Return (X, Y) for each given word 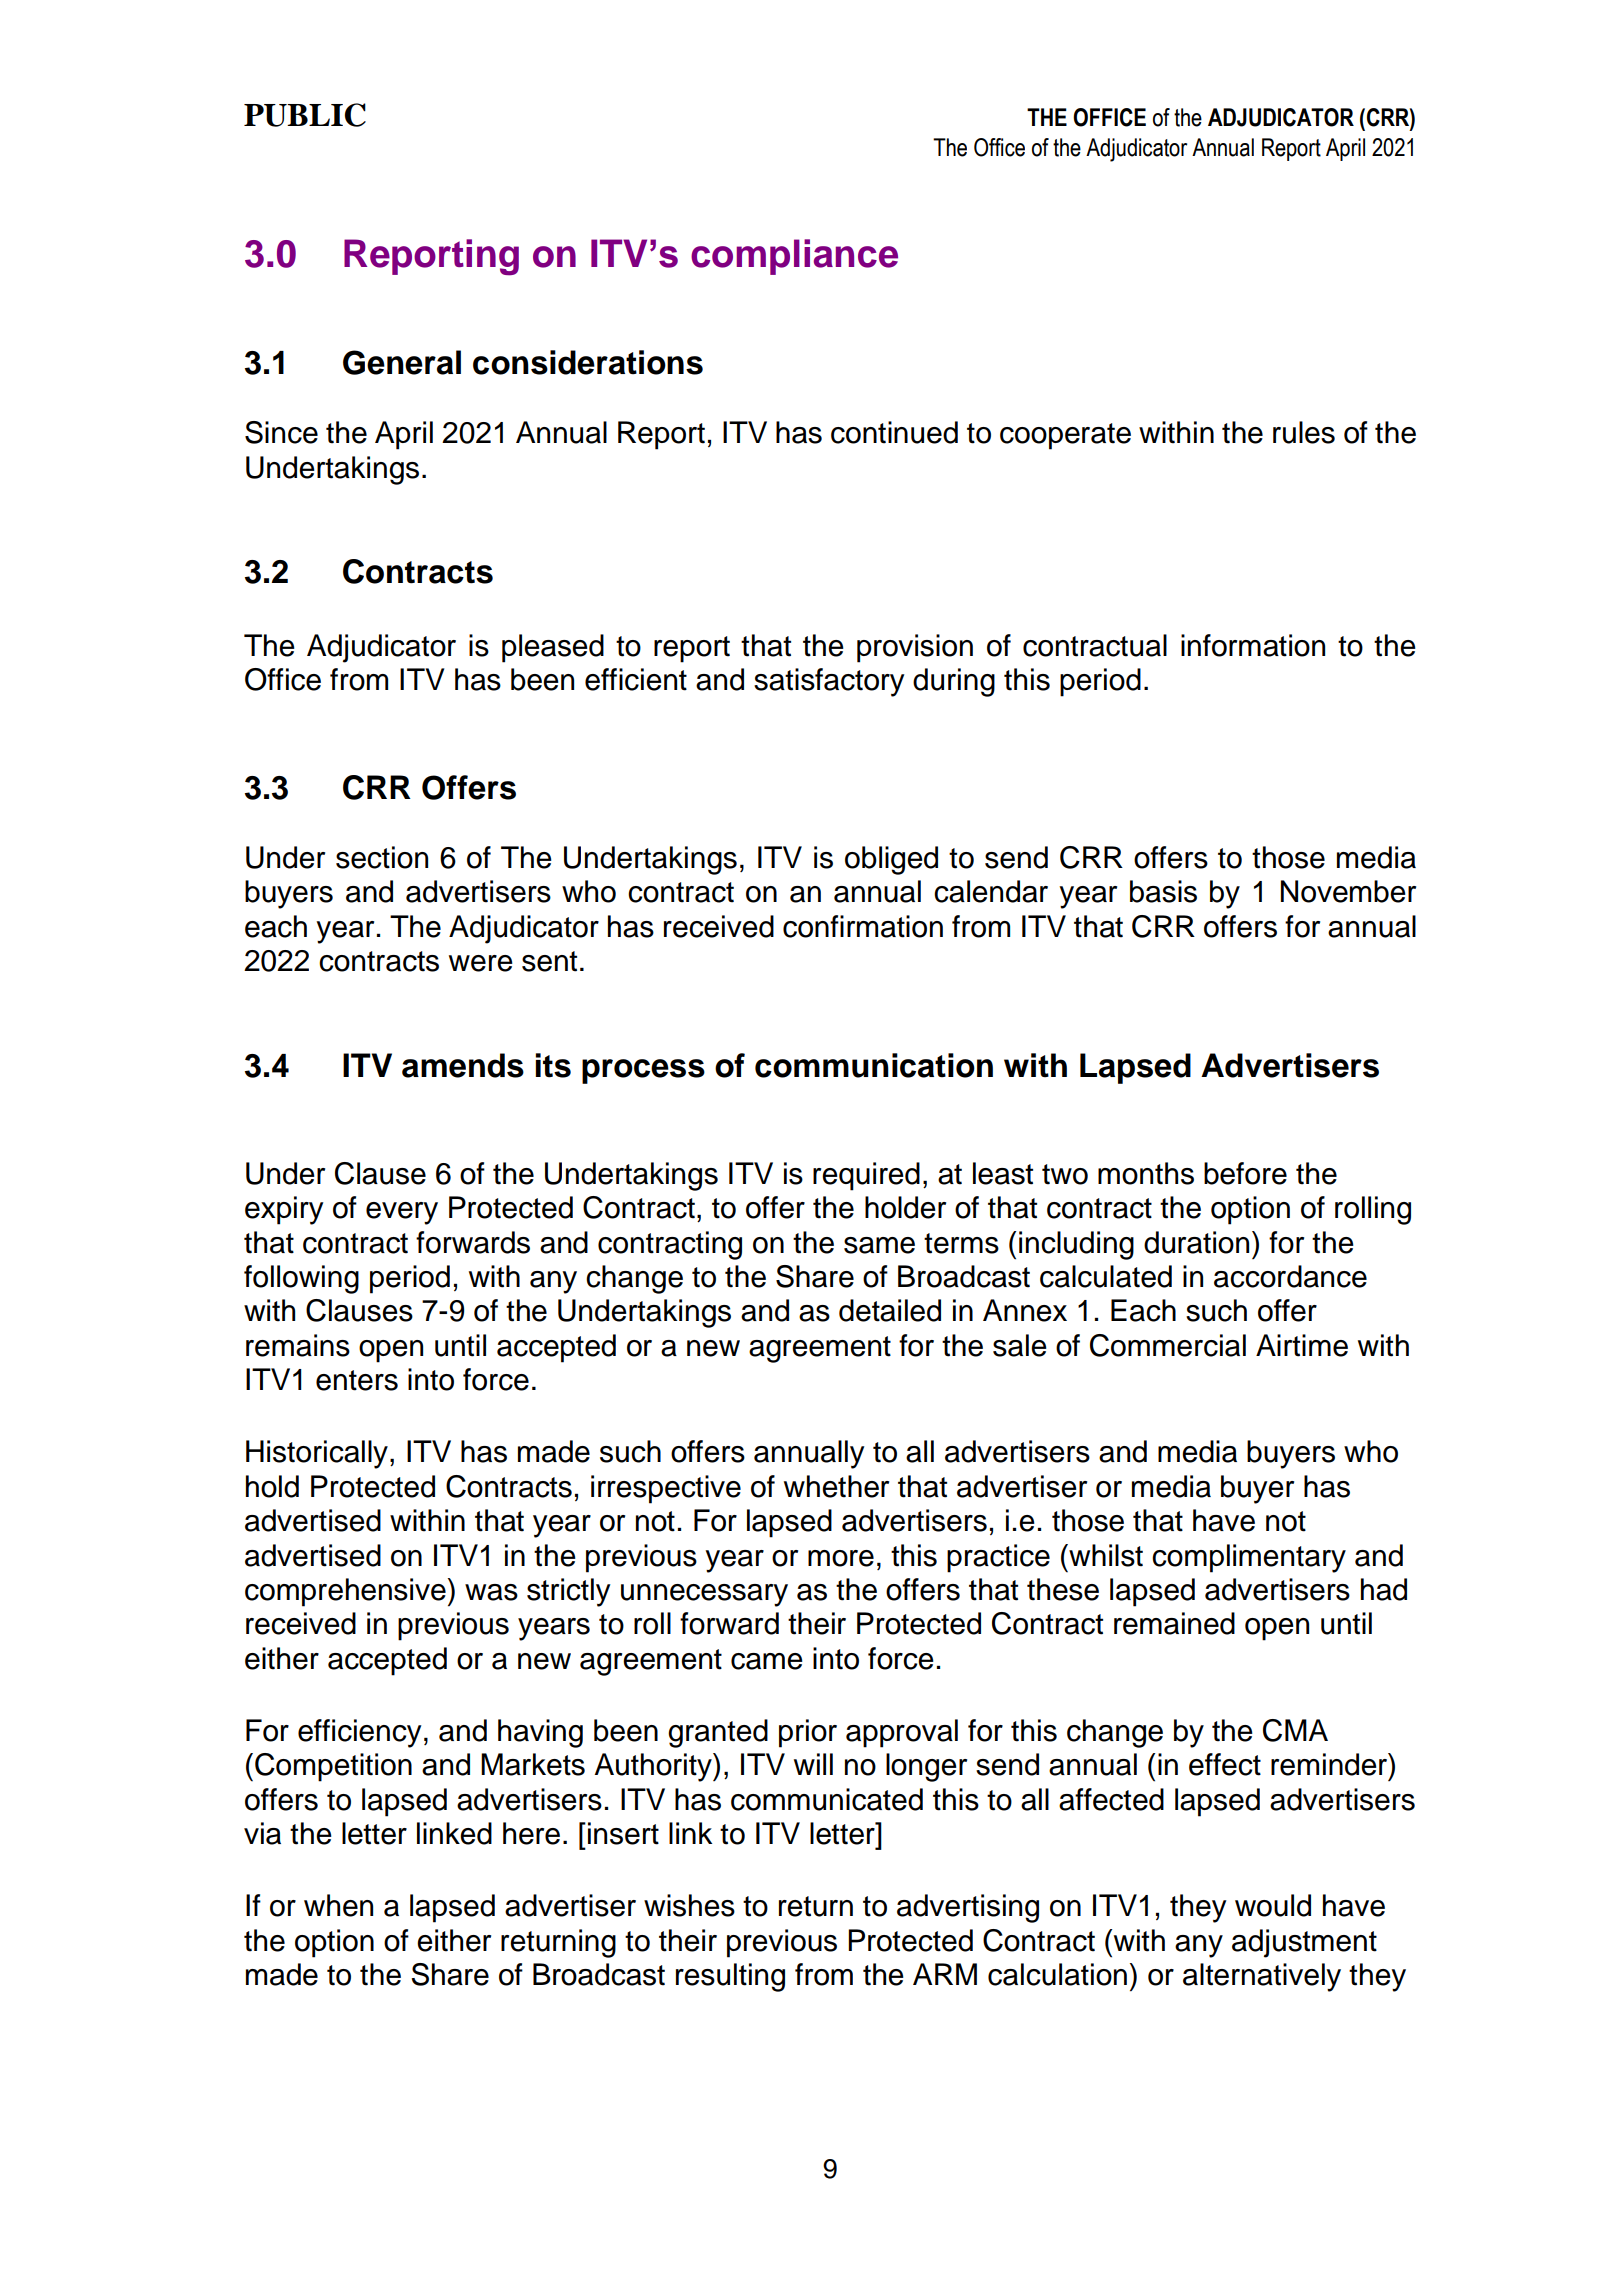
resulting (730, 1977)
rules (1304, 432)
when (338, 1905)
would (1273, 1905)
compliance (794, 257)
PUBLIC (305, 115)
